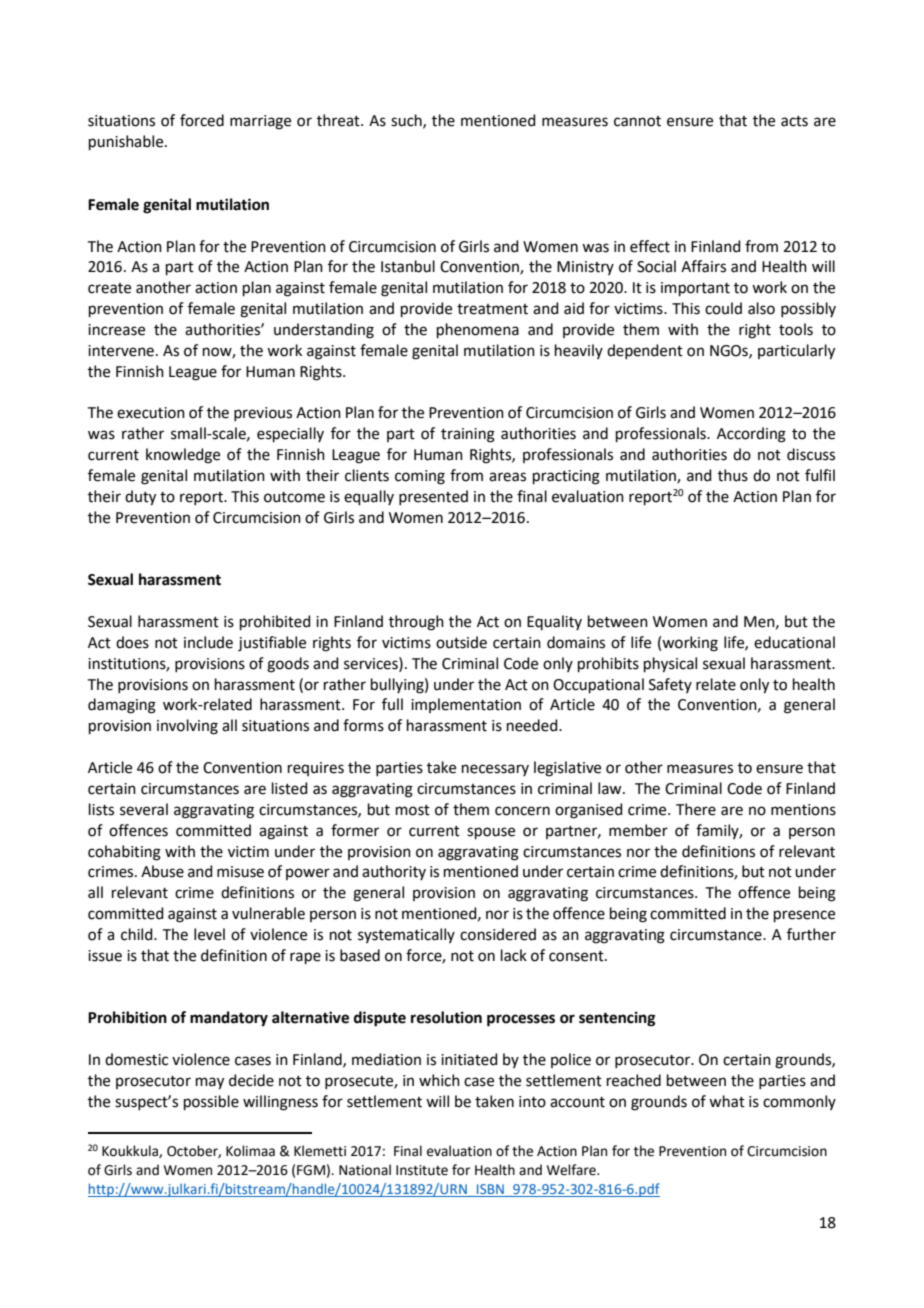  I want to click on training, so click(468, 435).
